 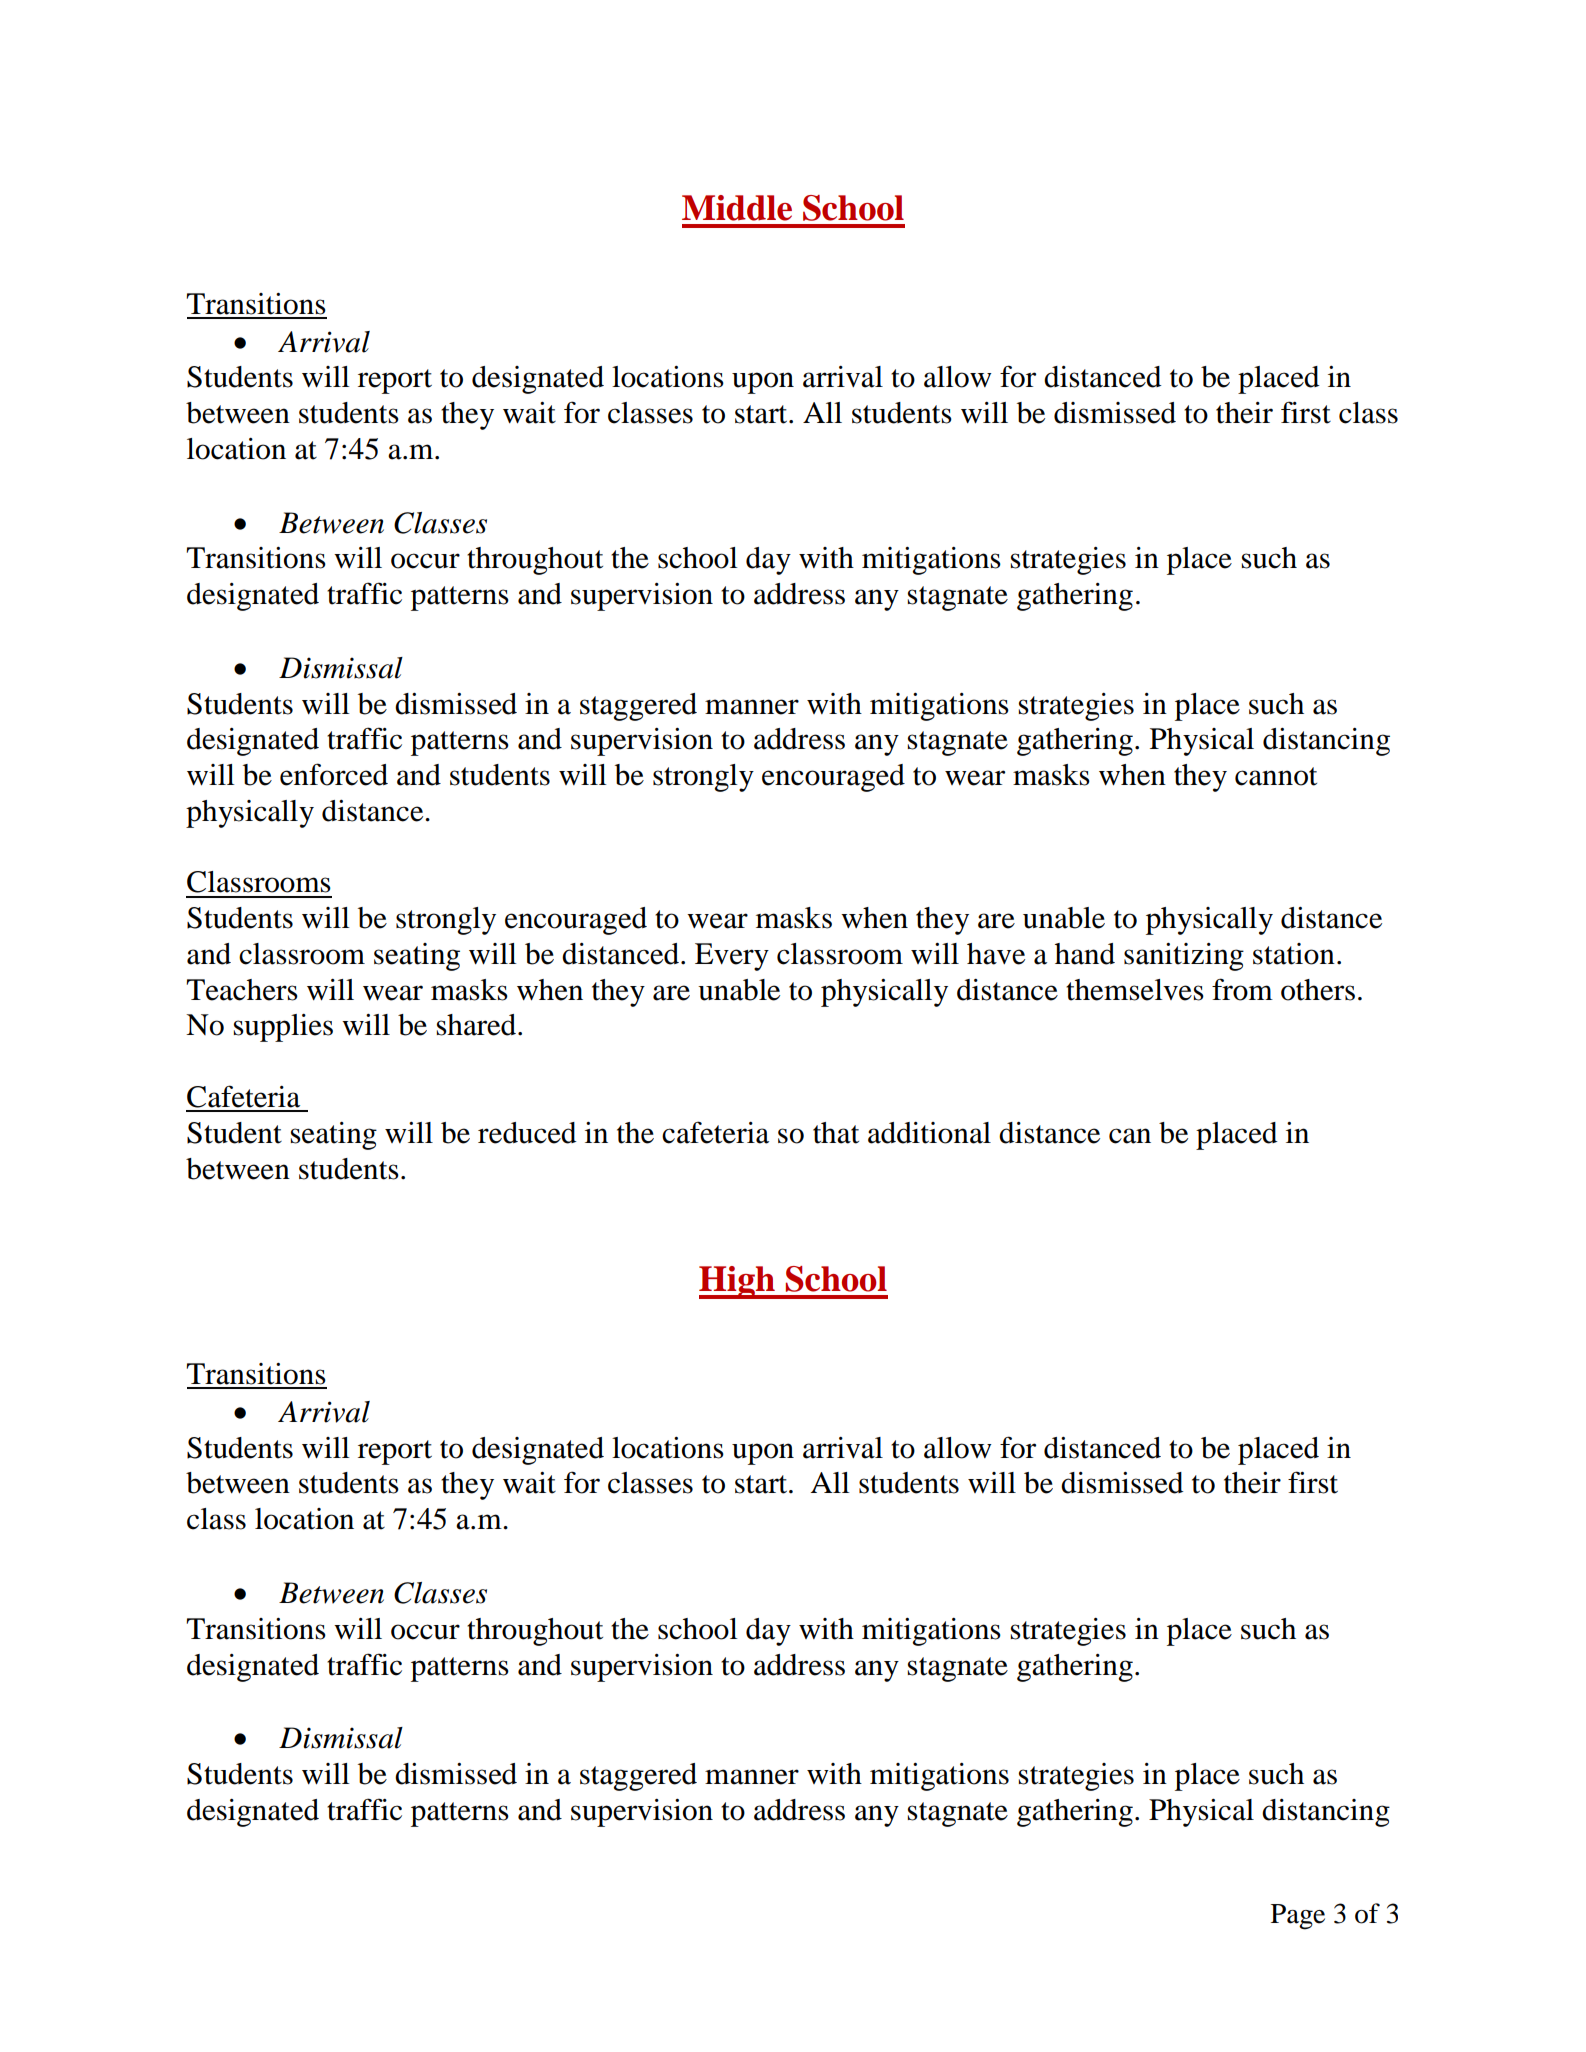 What do you see at coordinates (836, 1133) in the page?
I see `that` at bounding box center [836, 1133].
